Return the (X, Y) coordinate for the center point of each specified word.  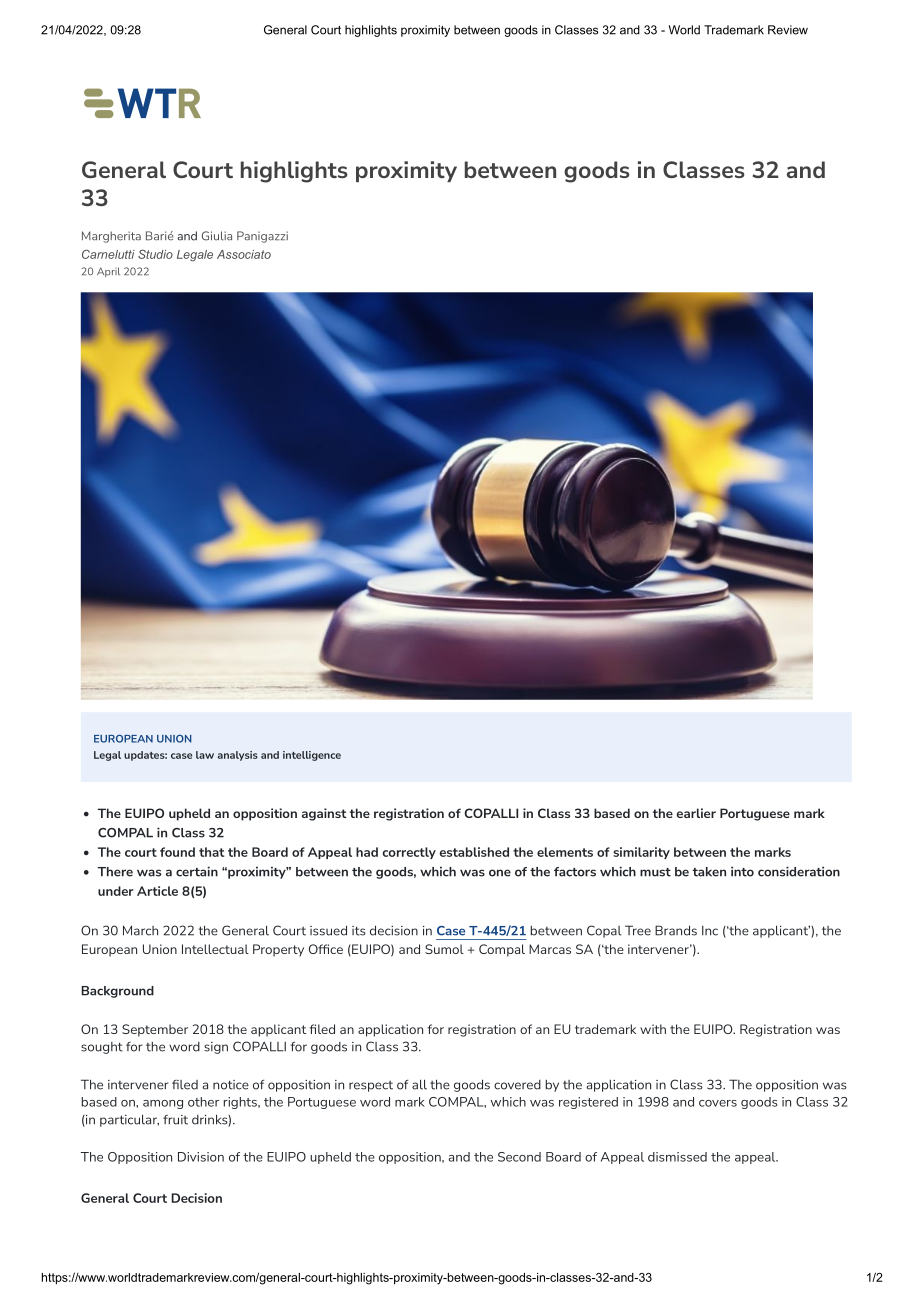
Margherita (111, 237)
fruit (175, 1120)
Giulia (217, 236)
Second (519, 1157)
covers (718, 1103)
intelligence (312, 756)
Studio (155, 254)
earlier (696, 813)
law (205, 755)
